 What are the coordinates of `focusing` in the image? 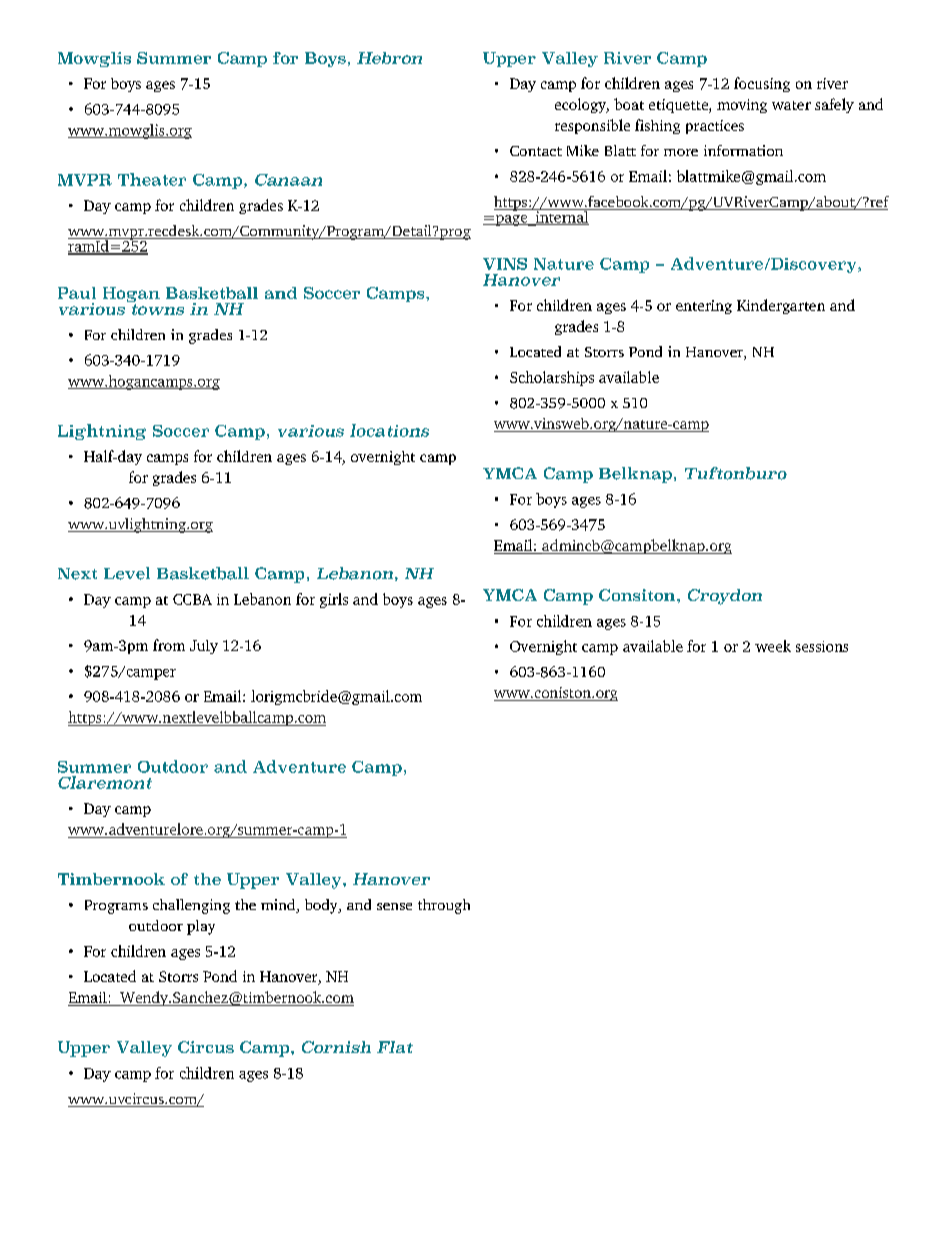 It's located at (762, 84).
